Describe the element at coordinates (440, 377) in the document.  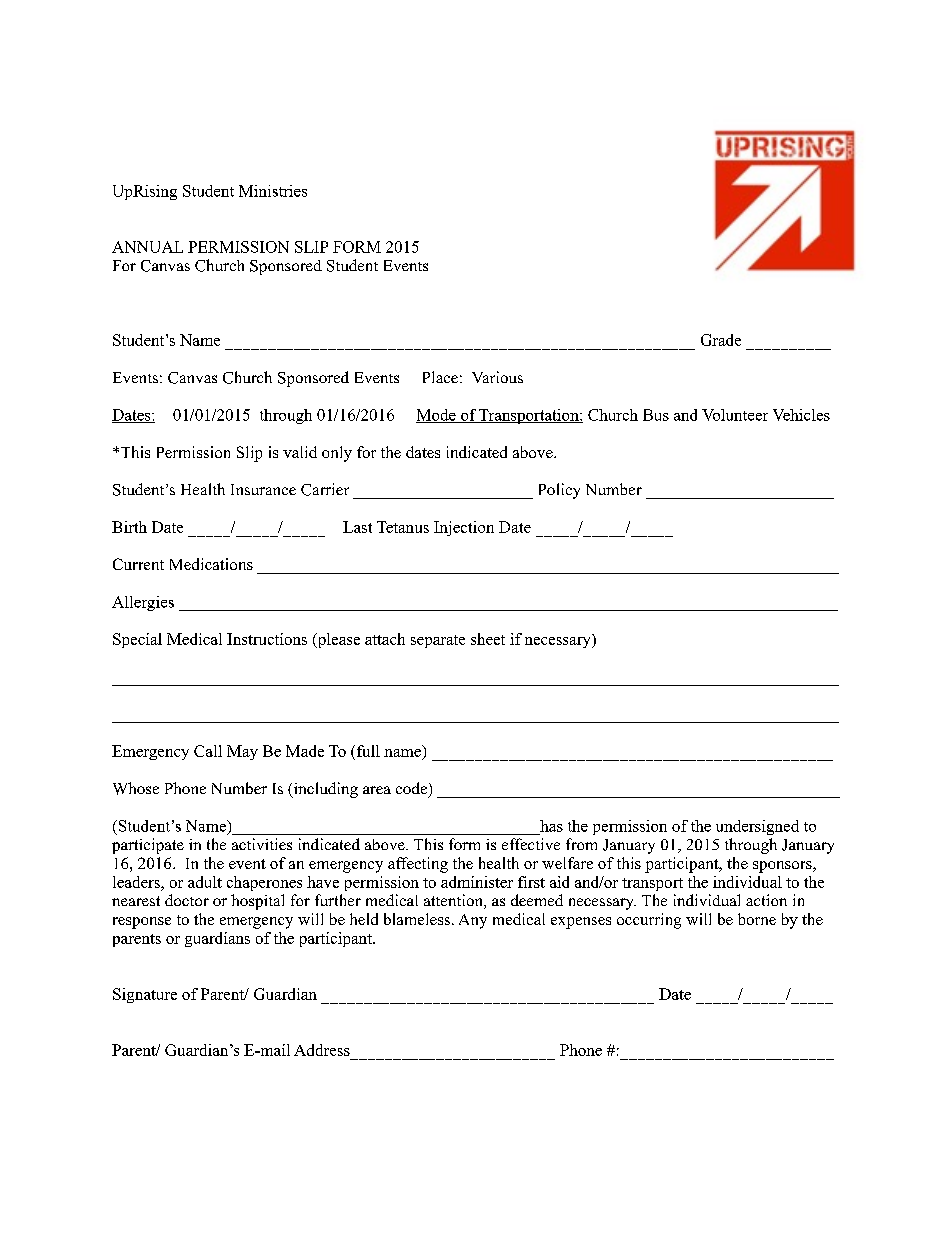
I see `Place` at that location.
